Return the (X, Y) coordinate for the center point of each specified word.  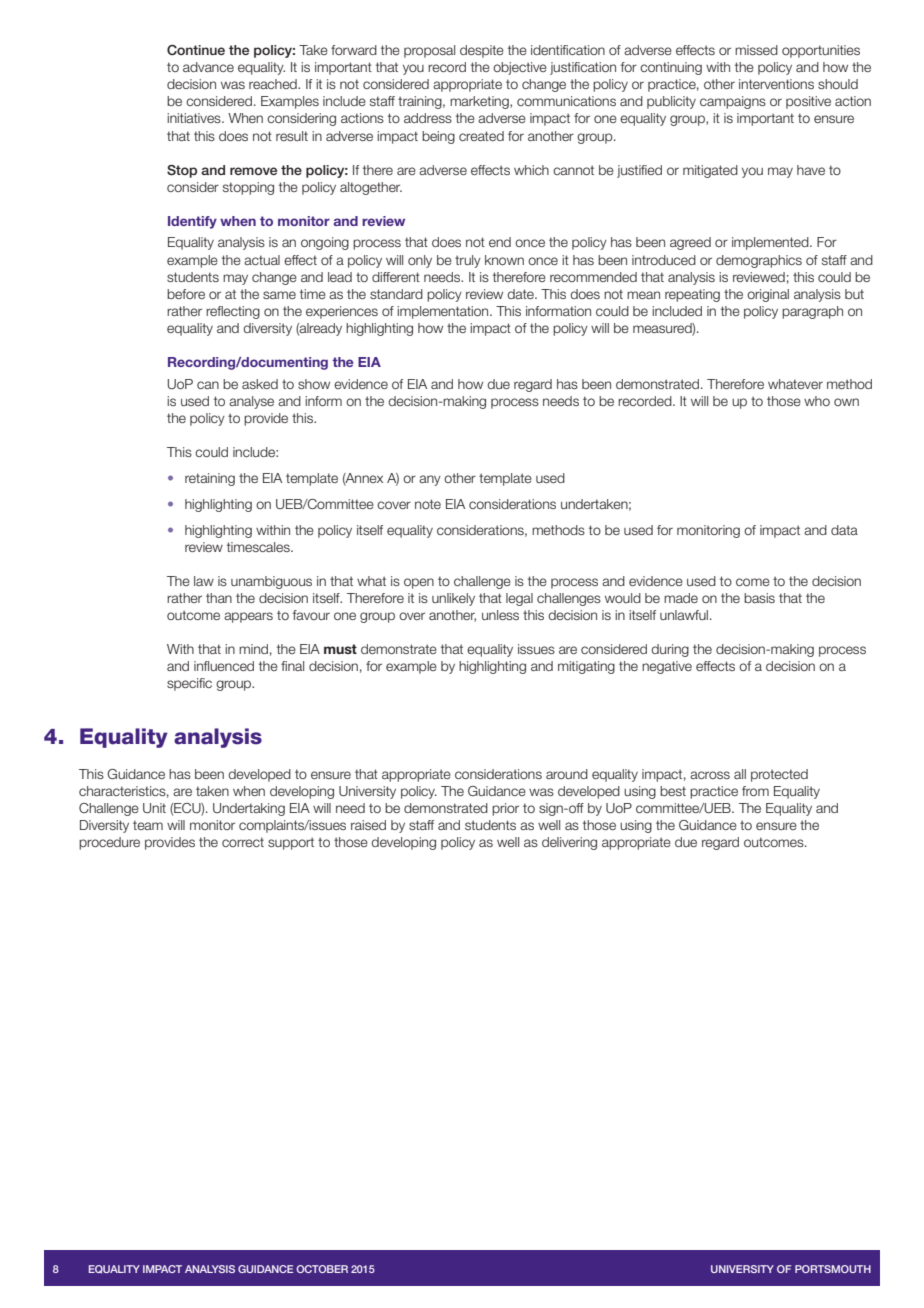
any (430, 480)
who (817, 401)
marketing (480, 102)
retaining (210, 479)
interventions (776, 84)
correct (243, 842)
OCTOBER (322, 1269)
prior (505, 809)
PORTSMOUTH (833, 1269)
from (755, 791)
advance (208, 67)
